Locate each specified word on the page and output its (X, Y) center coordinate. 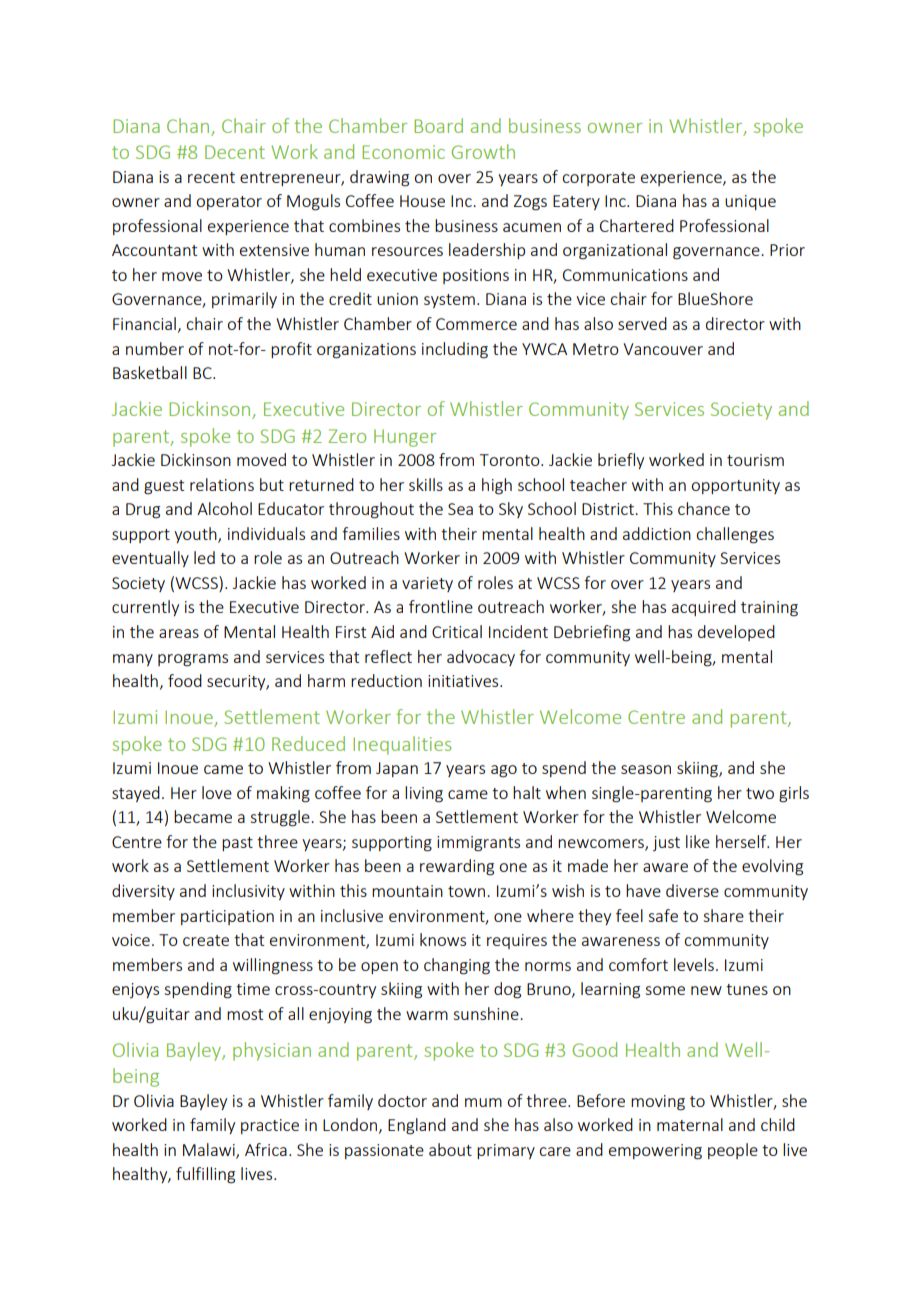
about (450, 1149)
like (698, 841)
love (217, 792)
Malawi (210, 1150)
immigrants (478, 844)
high (497, 486)
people (733, 1151)
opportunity (735, 486)
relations (222, 484)
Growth (483, 151)
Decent (235, 152)
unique (750, 202)
